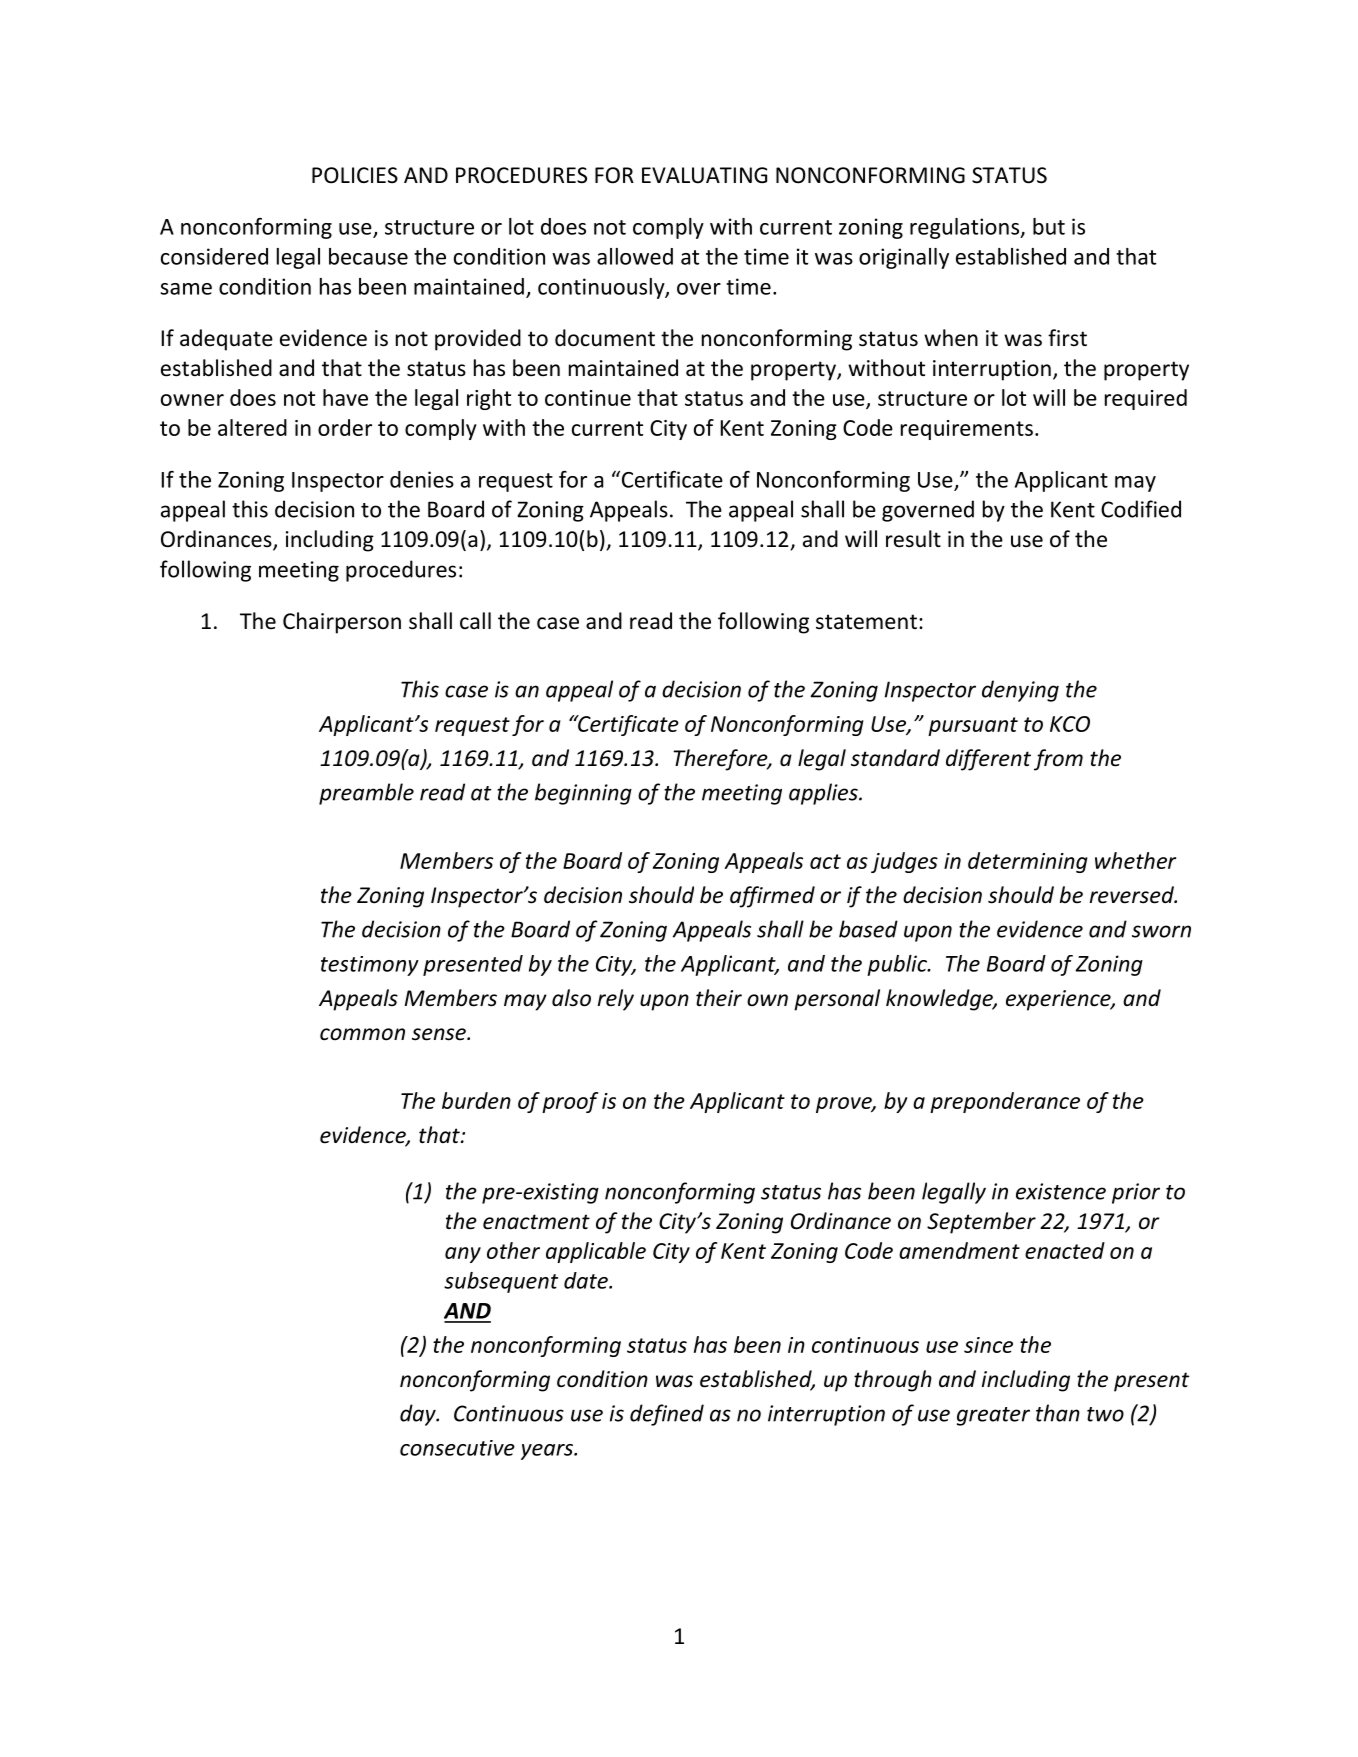  What do you see at coordinates (342, 623) in the screenshot?
I see `Chairperson` at bounding box center [342, 623].
